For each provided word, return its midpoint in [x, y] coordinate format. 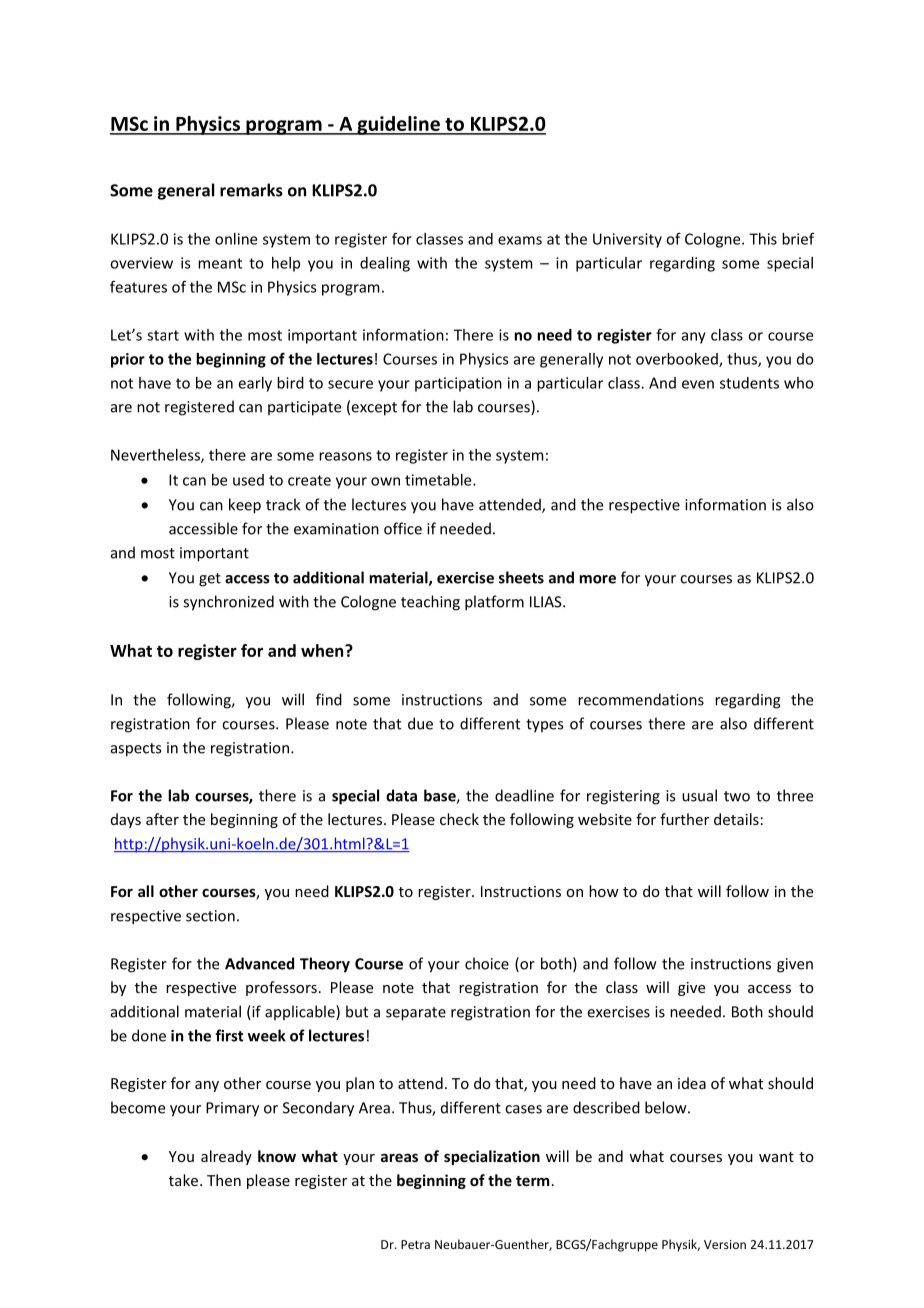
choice [487, 963]
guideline [398, 125]
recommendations [641, 699]
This [763, 239]
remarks [251, 190]
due [420, 723]
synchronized [228, 603]
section [210, 916]
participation [458, 384]
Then [224, 1180]
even [698, 384]
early [255, 384]
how [604, 891]
